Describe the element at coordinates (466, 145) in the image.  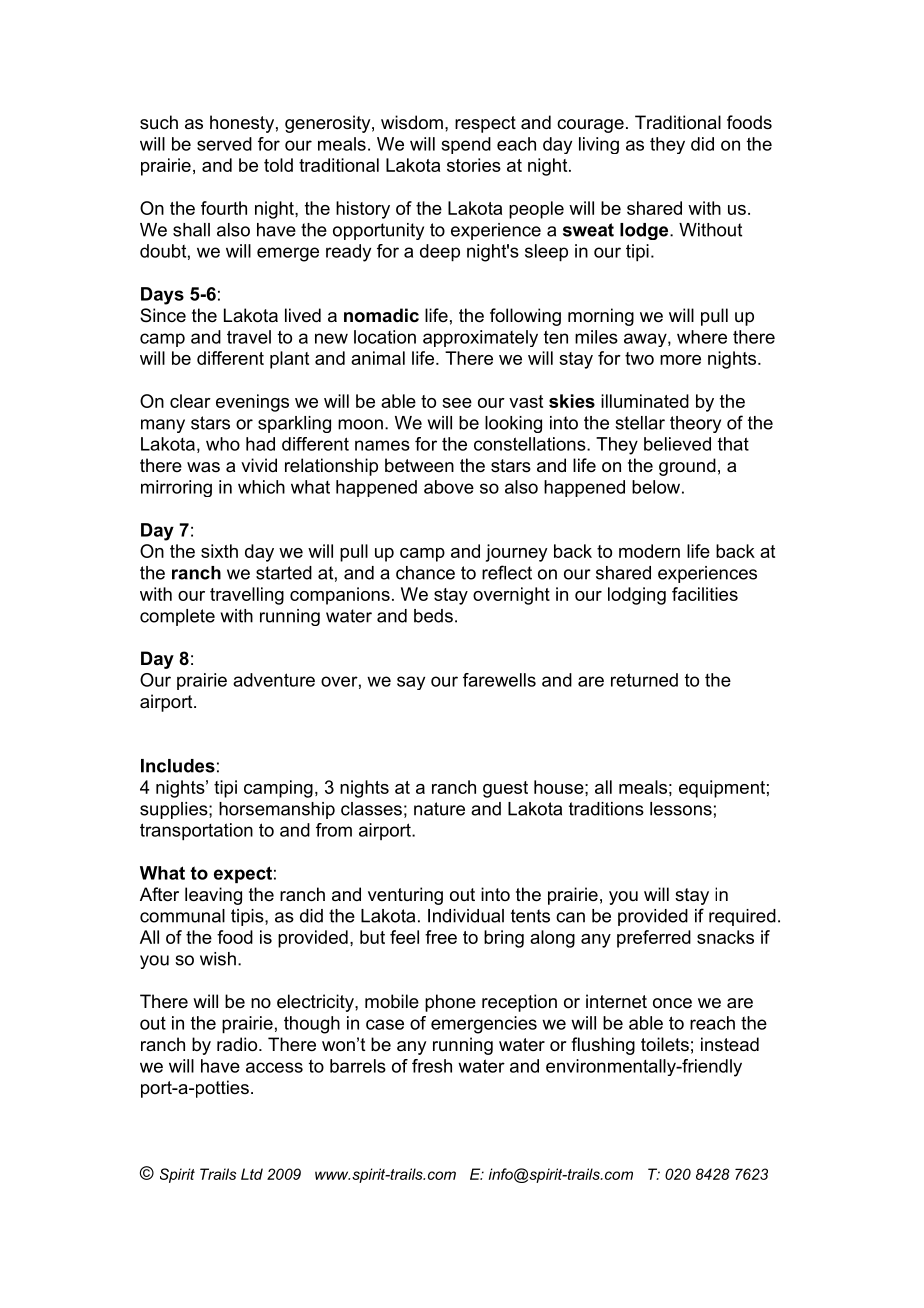
I see `spend` at that location.
